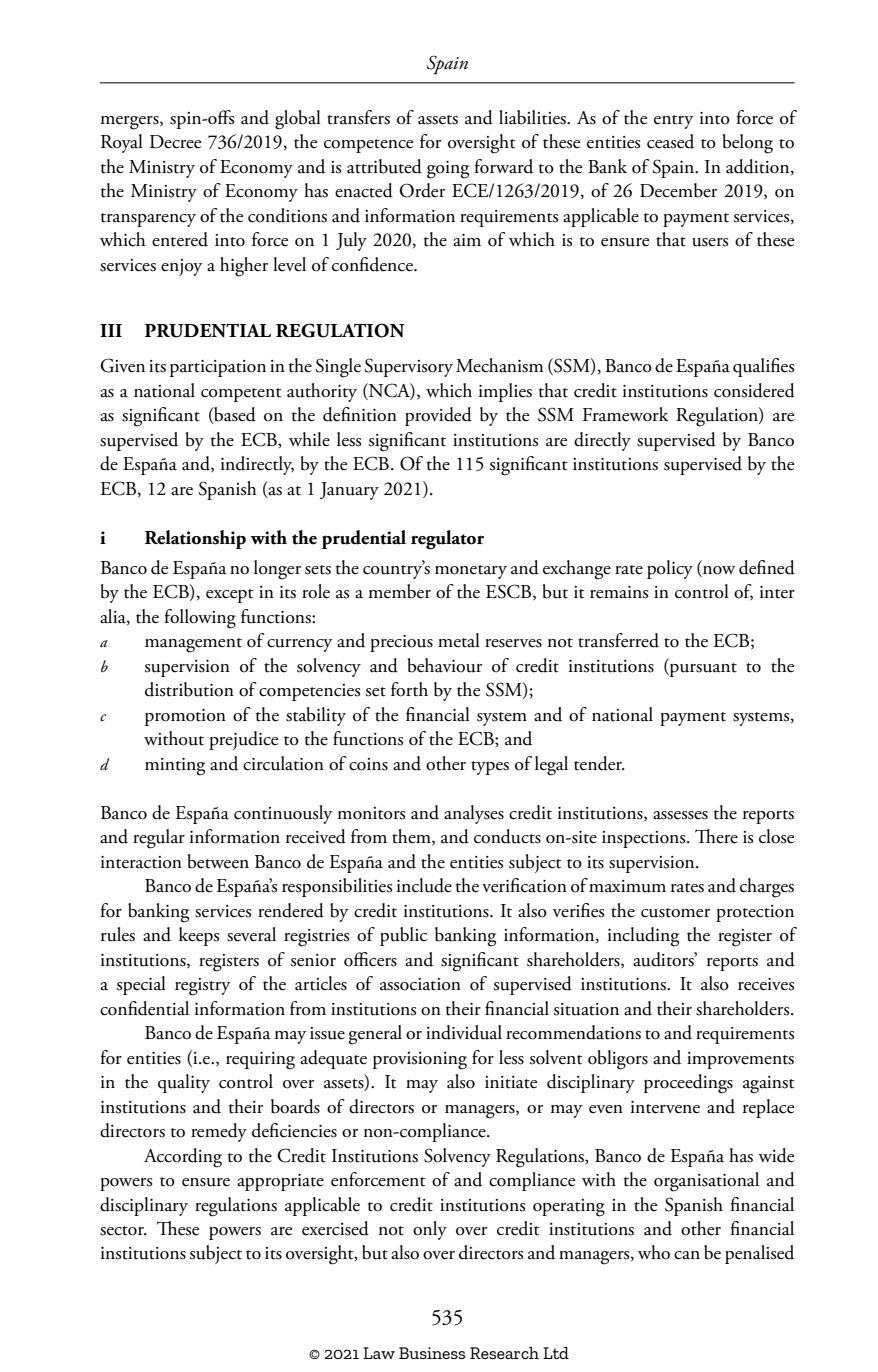 The image size is (878, 1372). Describe the element at coordinates (202, 987) in the document. I see `registry` at that location.
